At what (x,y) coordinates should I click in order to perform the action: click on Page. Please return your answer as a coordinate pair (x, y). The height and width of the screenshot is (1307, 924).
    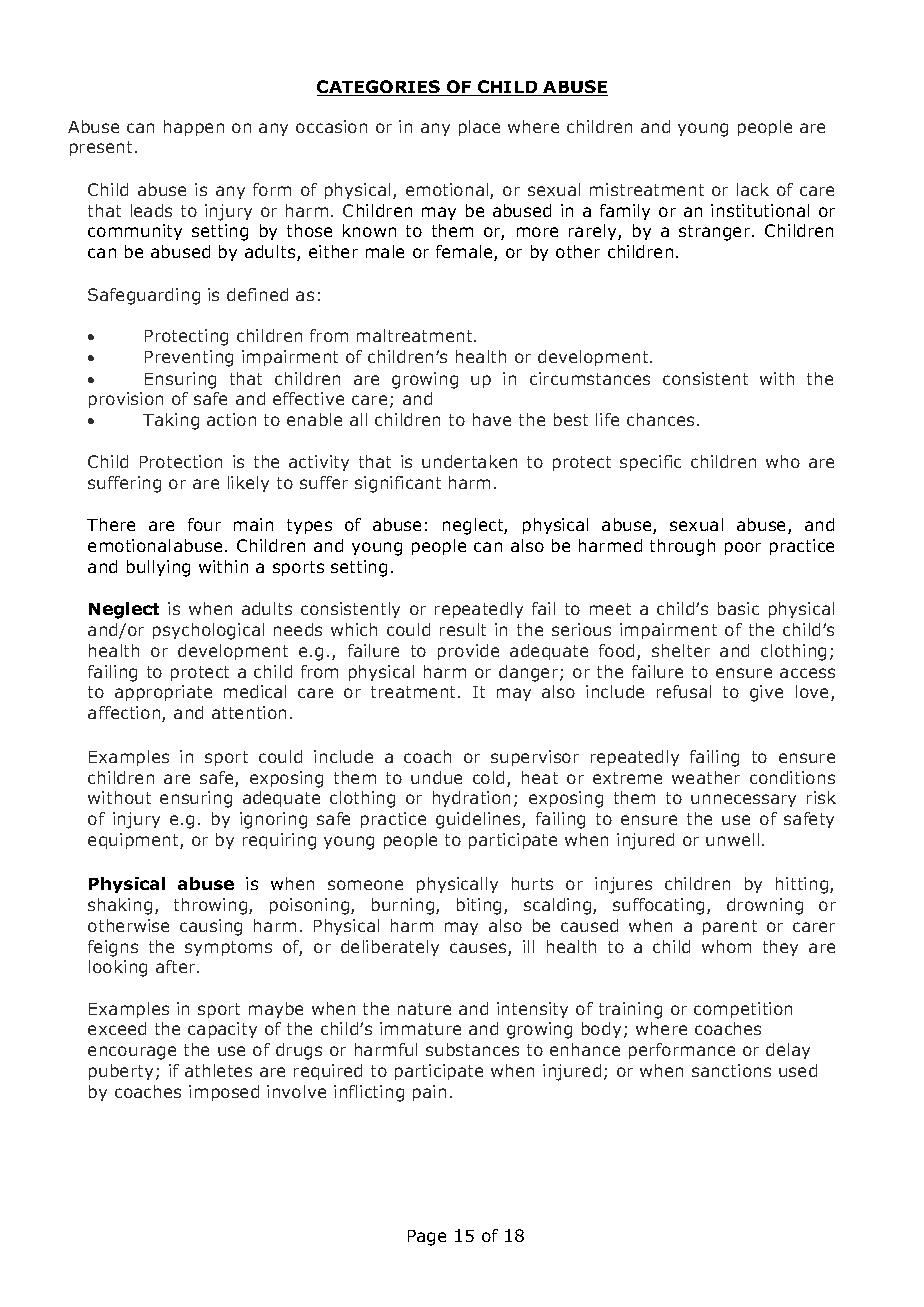
    Looking at the image, I should click on (427, 1238).
